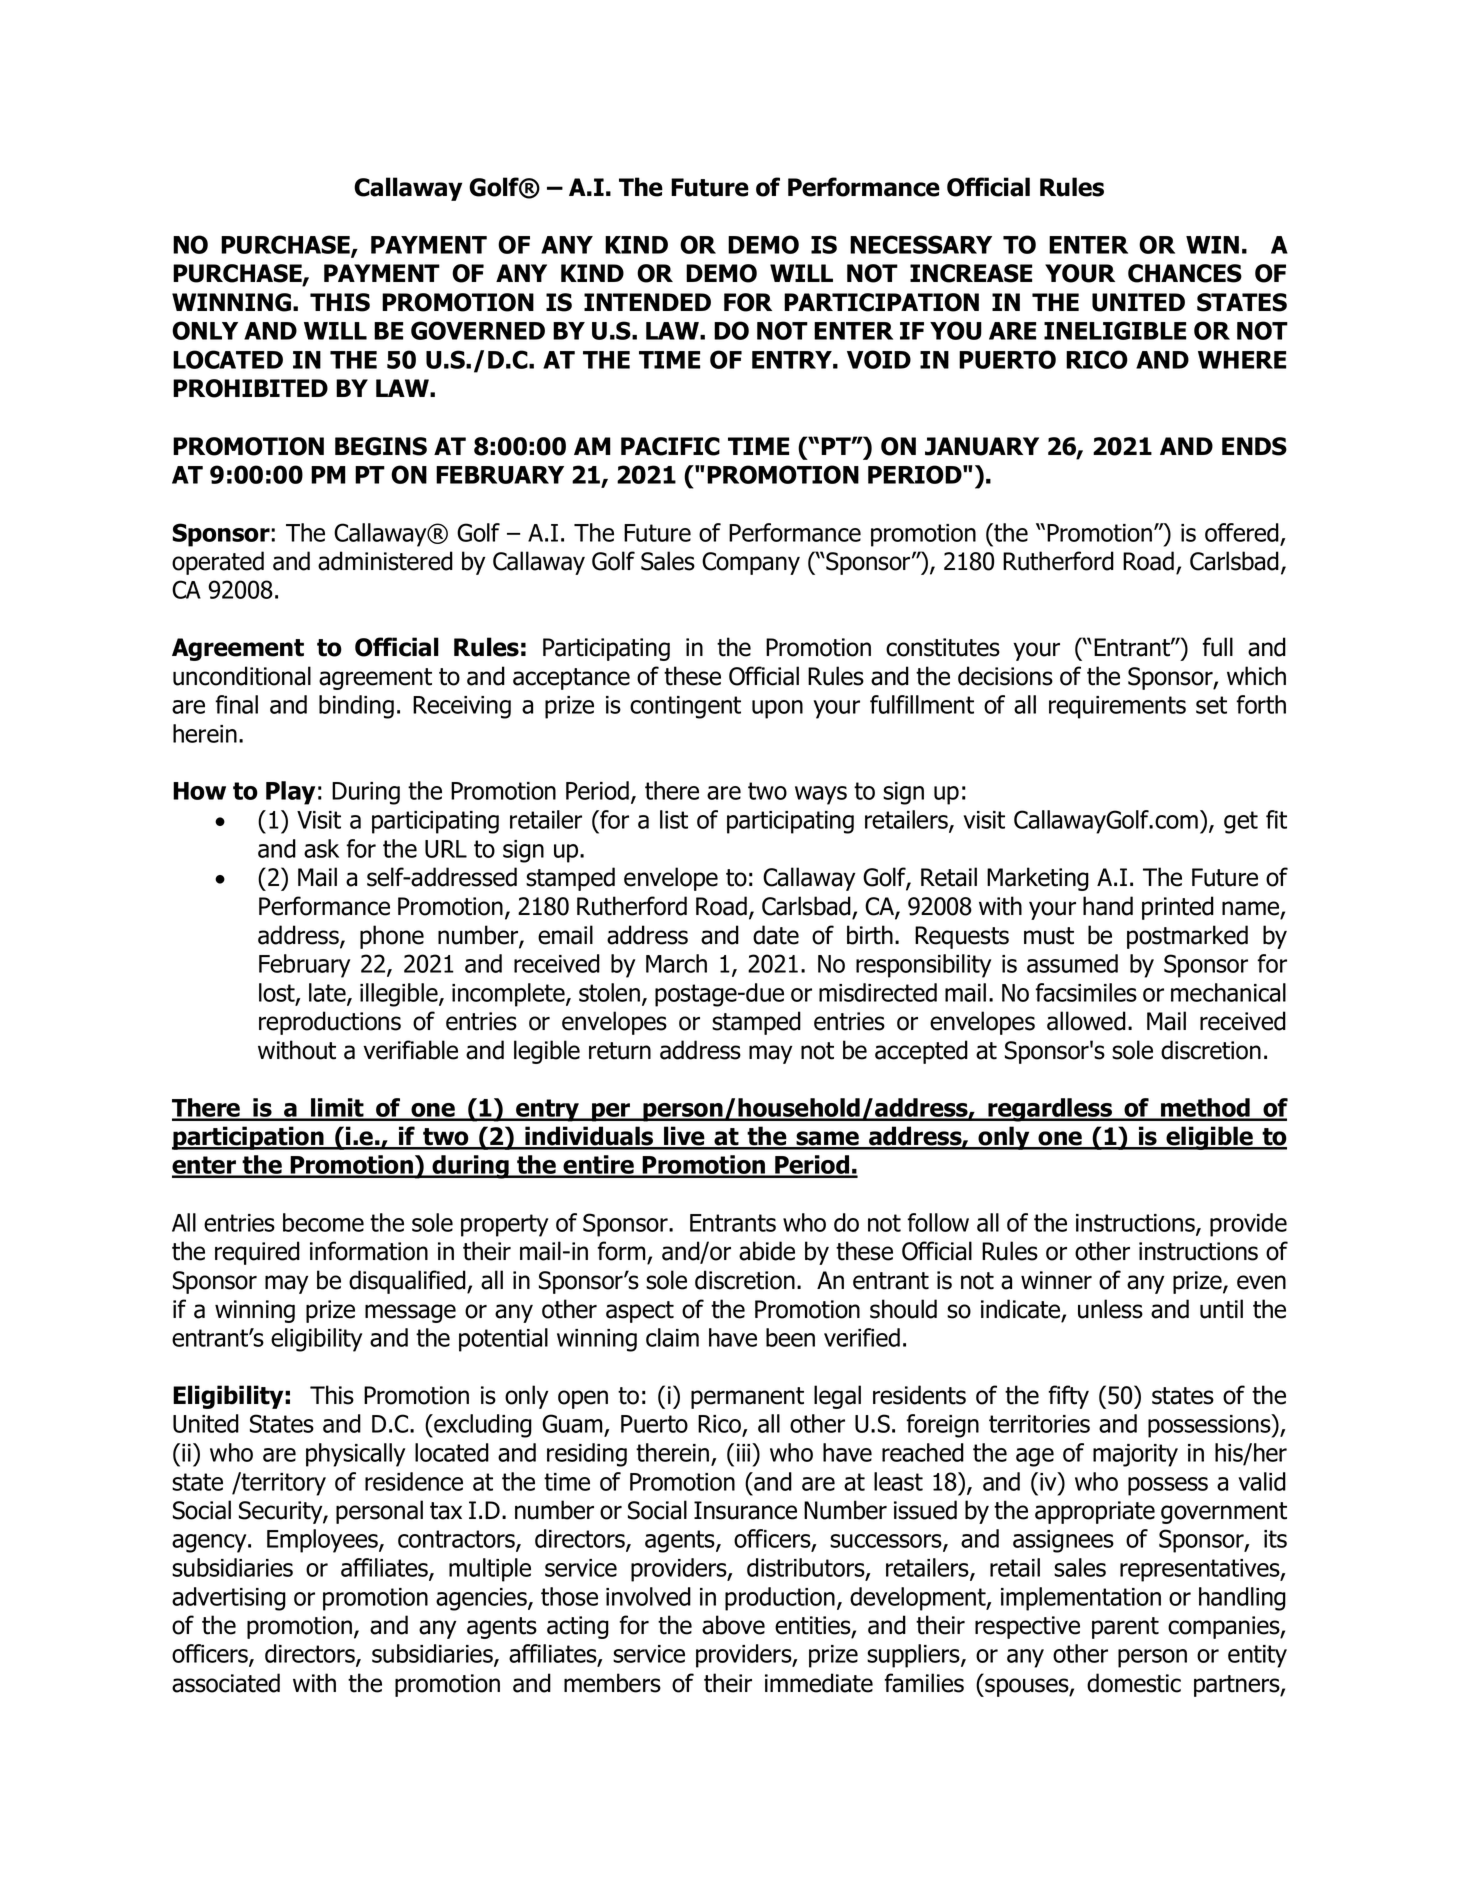  I want to click on INTENDED, so click(647, 302).
